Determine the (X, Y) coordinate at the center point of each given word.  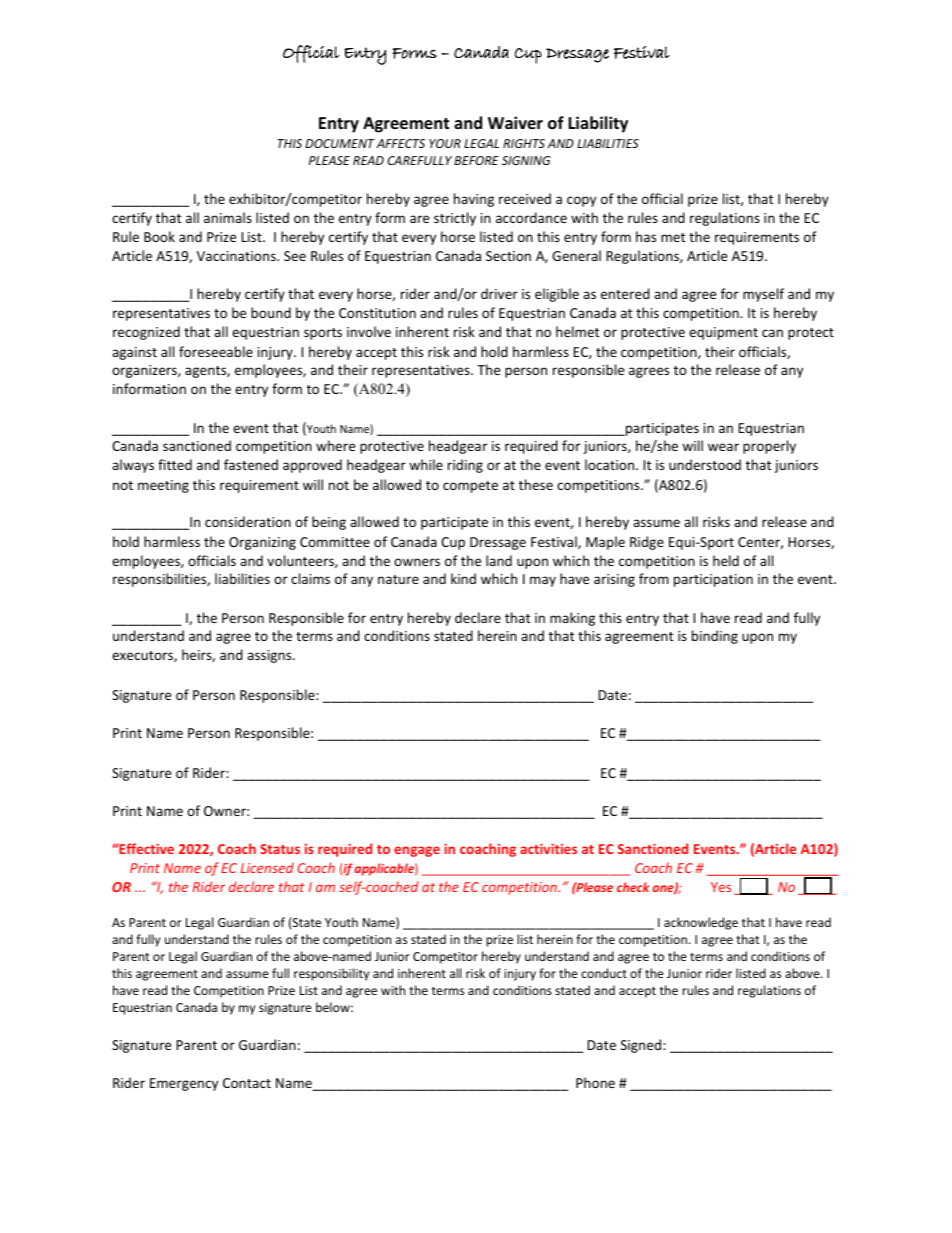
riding (465, 466)
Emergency (184, 1084)
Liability (598, 124)
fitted (175, 464)
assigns (270, 656)
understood (705, 464)
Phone (595, 1082)
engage (417, 851)
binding (715, 637)
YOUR (445, 143)
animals (228, 217)
